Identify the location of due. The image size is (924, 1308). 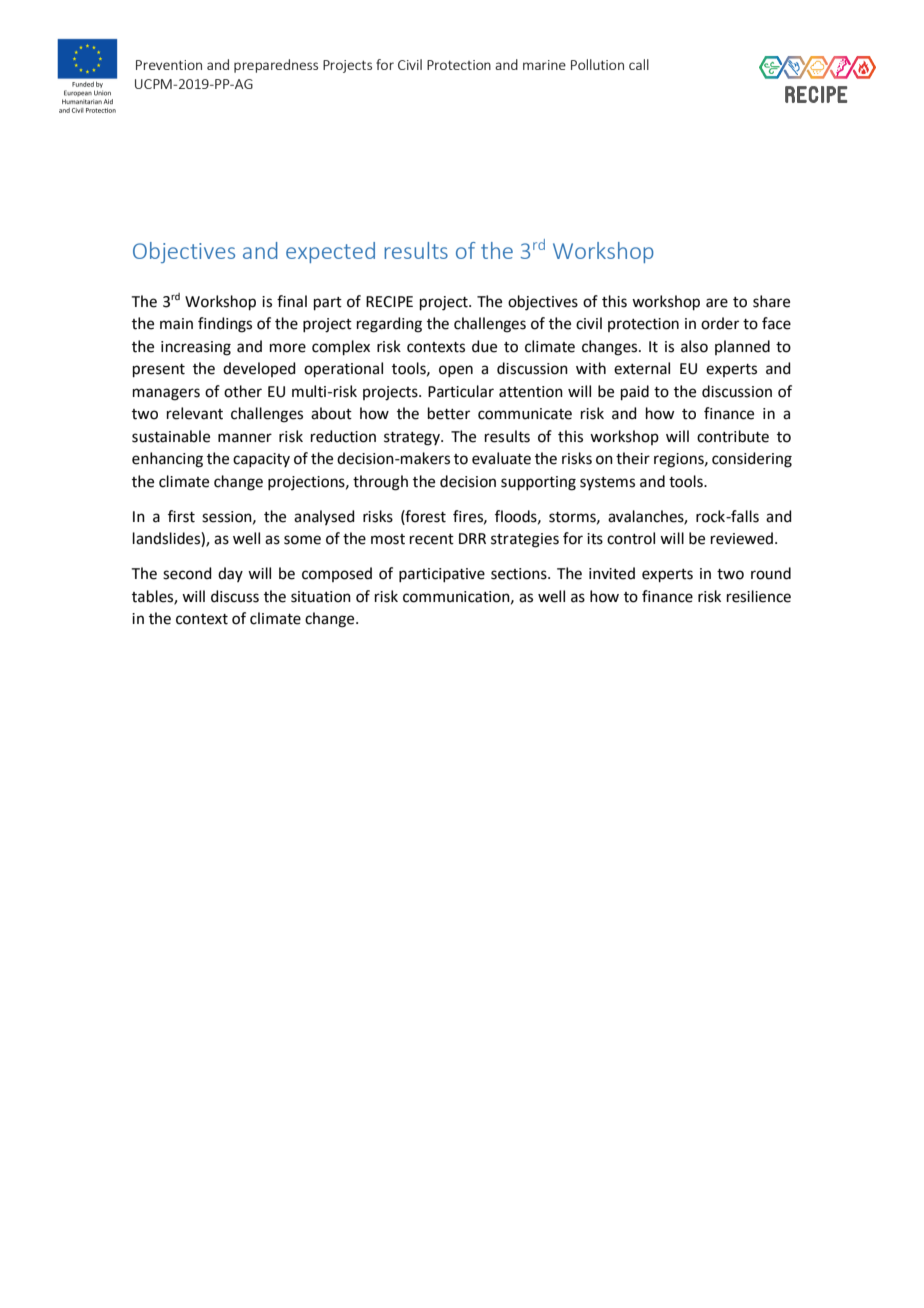
(484, 346).
